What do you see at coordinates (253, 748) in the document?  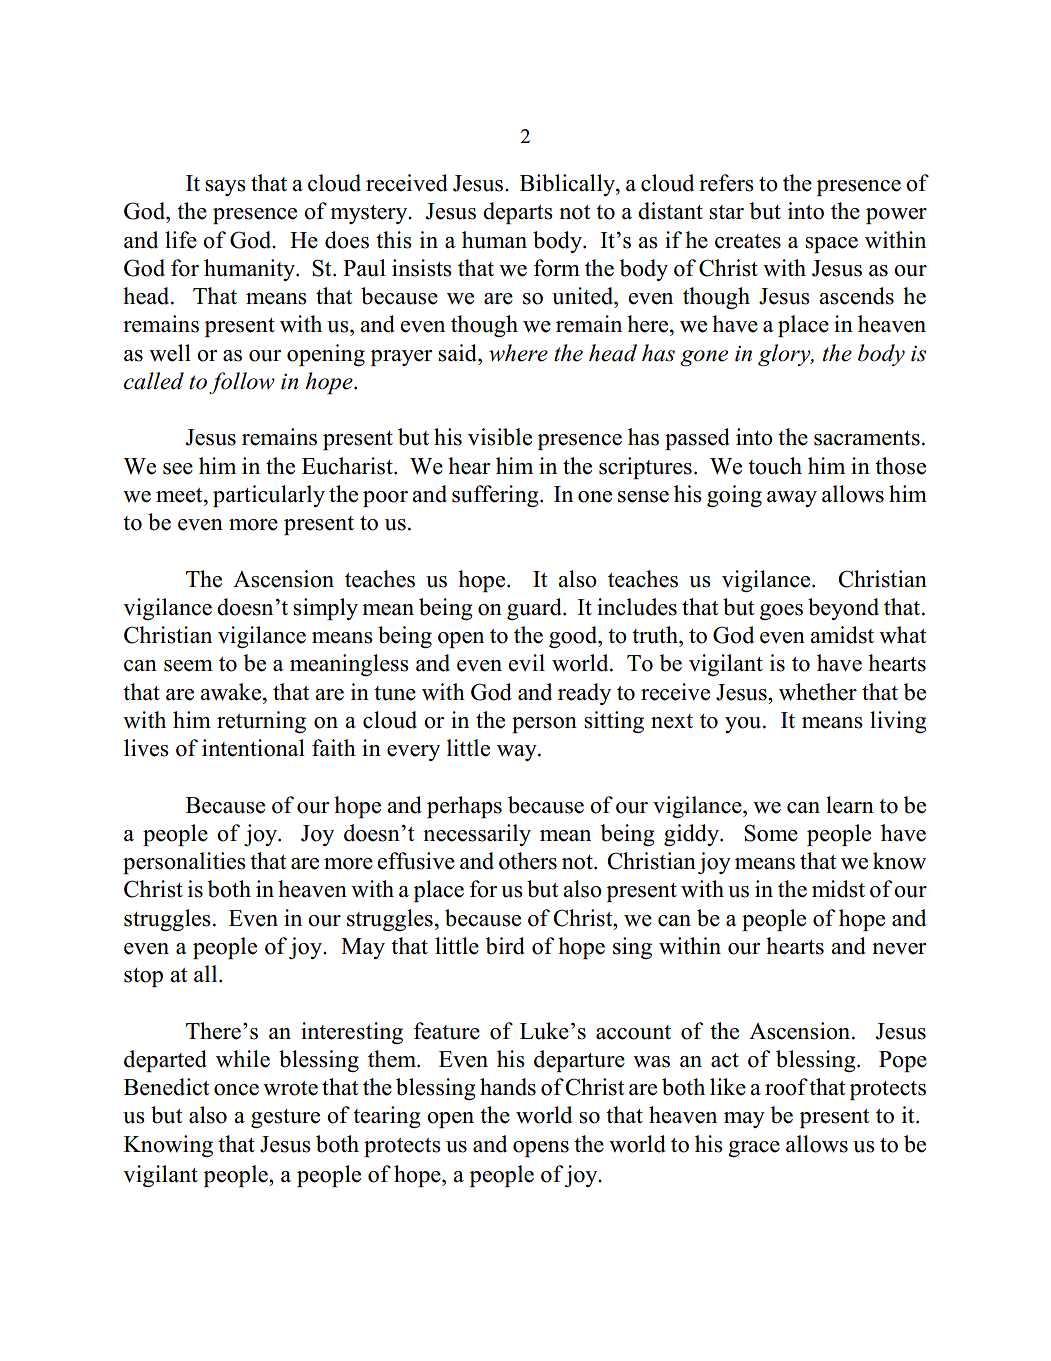 I see `intentional` at bounding box center [253, 748].
